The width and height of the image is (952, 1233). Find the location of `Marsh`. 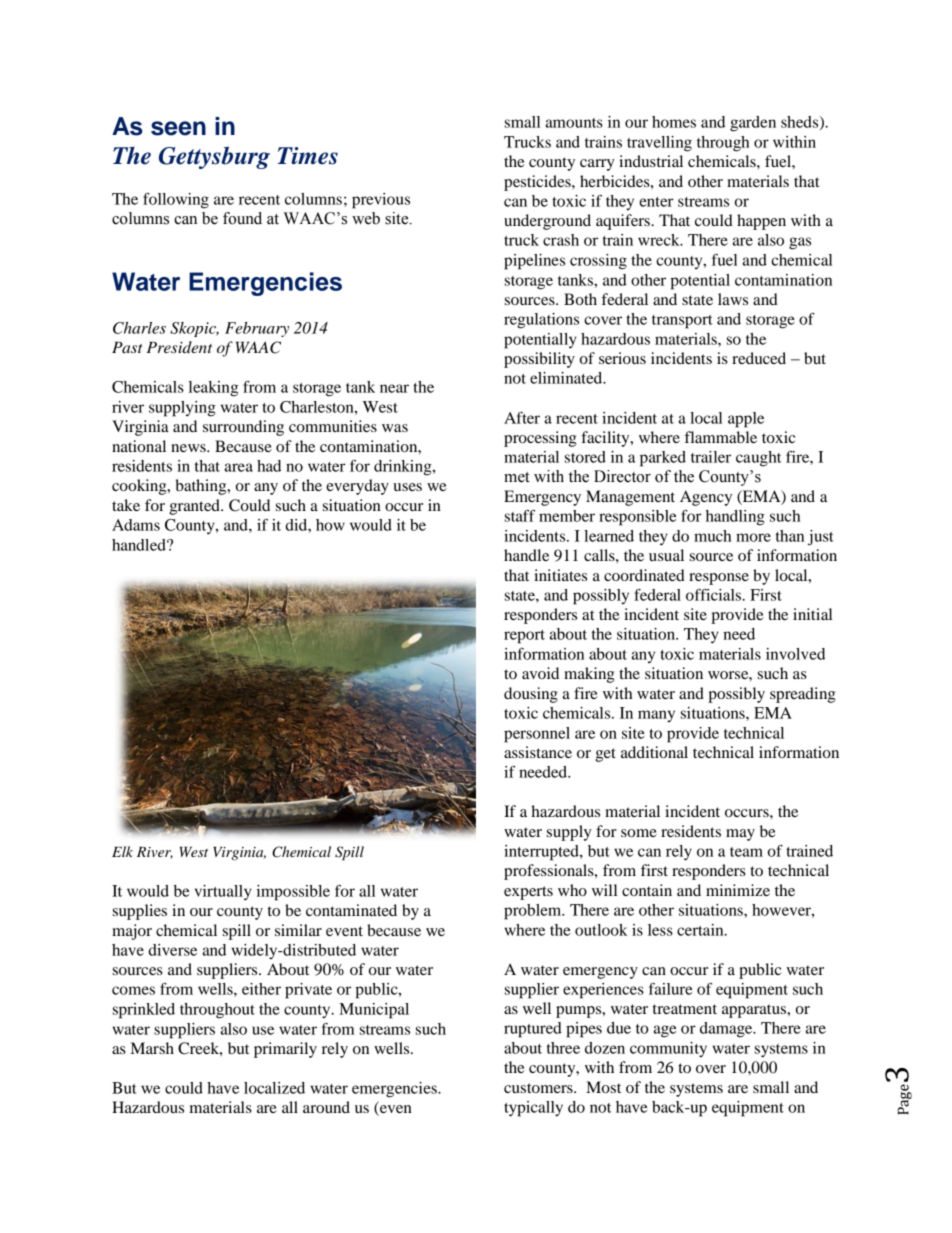

Marsh is located at coordinates (152, 1048).
